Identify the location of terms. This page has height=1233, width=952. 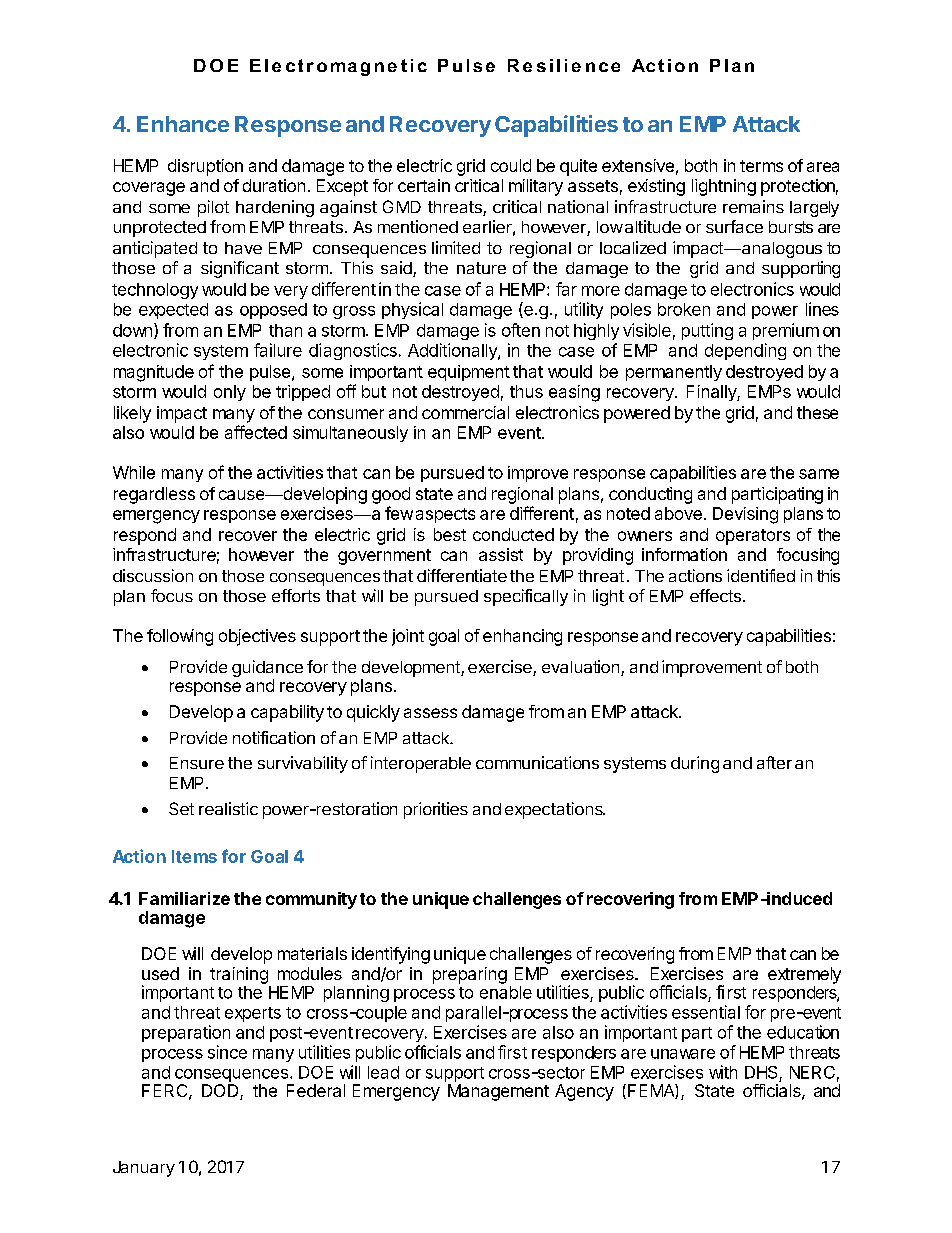
(761, 166).
